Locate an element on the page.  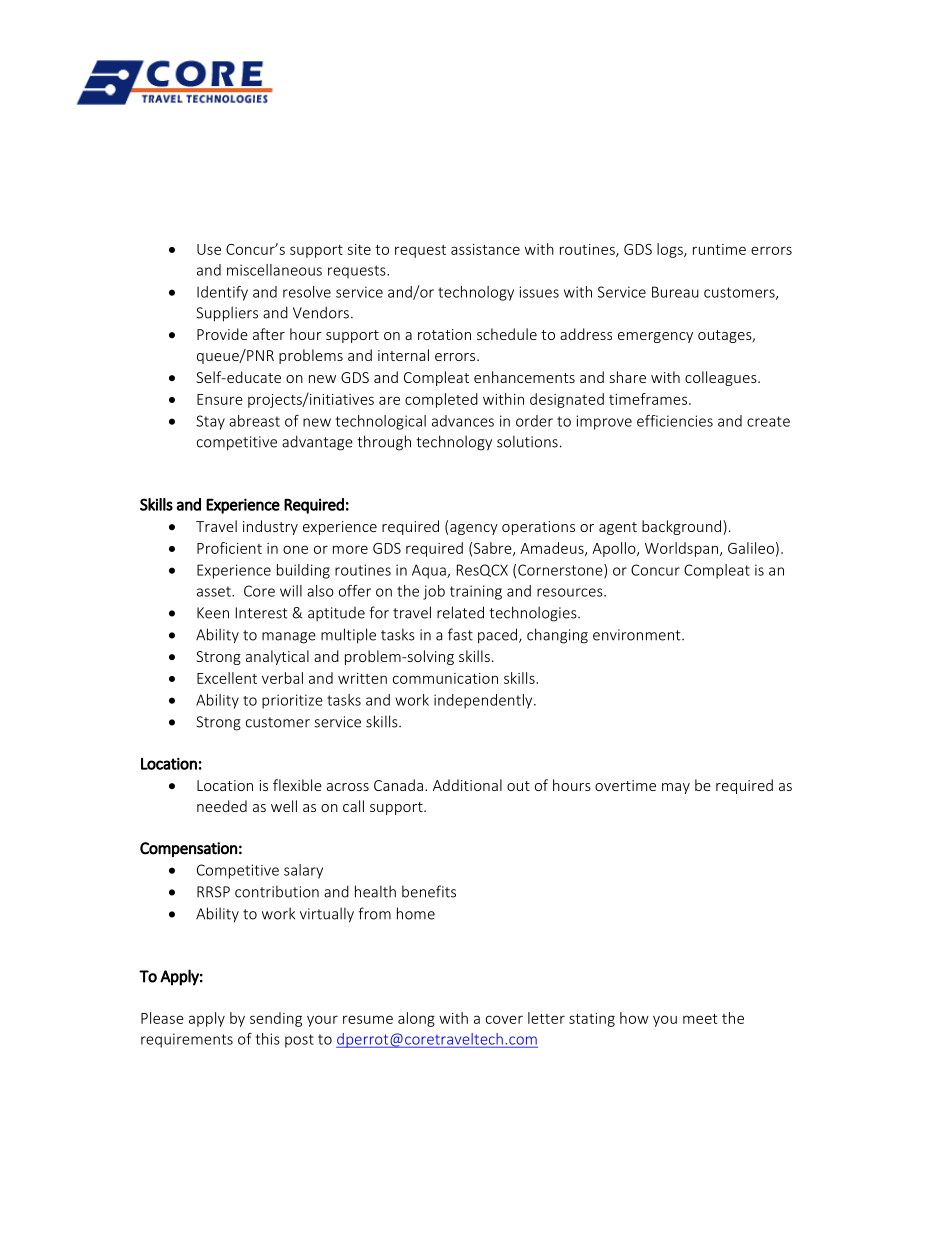
agency is located at coordinates (474, 529).
